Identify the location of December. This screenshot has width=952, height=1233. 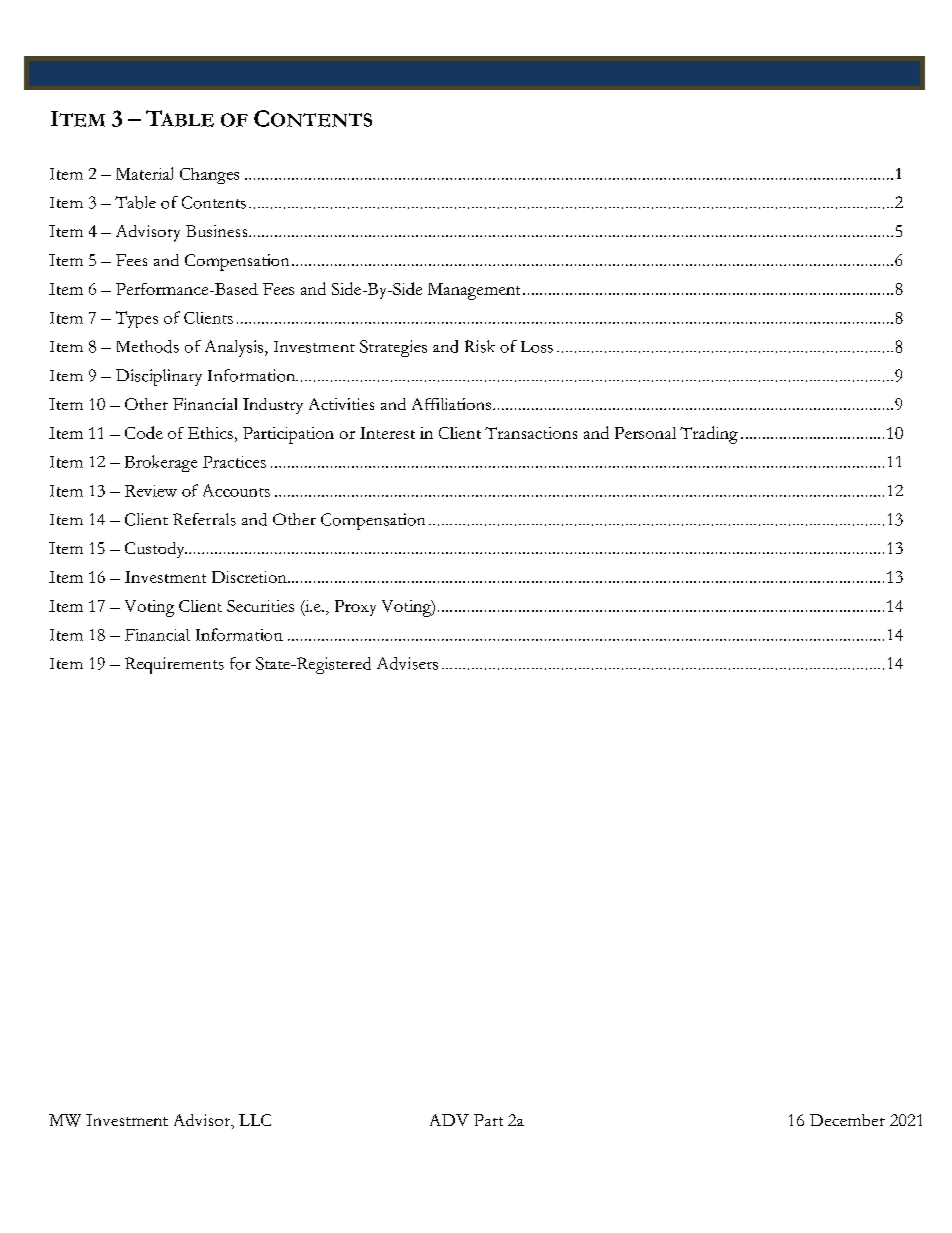
(847, 1120).
